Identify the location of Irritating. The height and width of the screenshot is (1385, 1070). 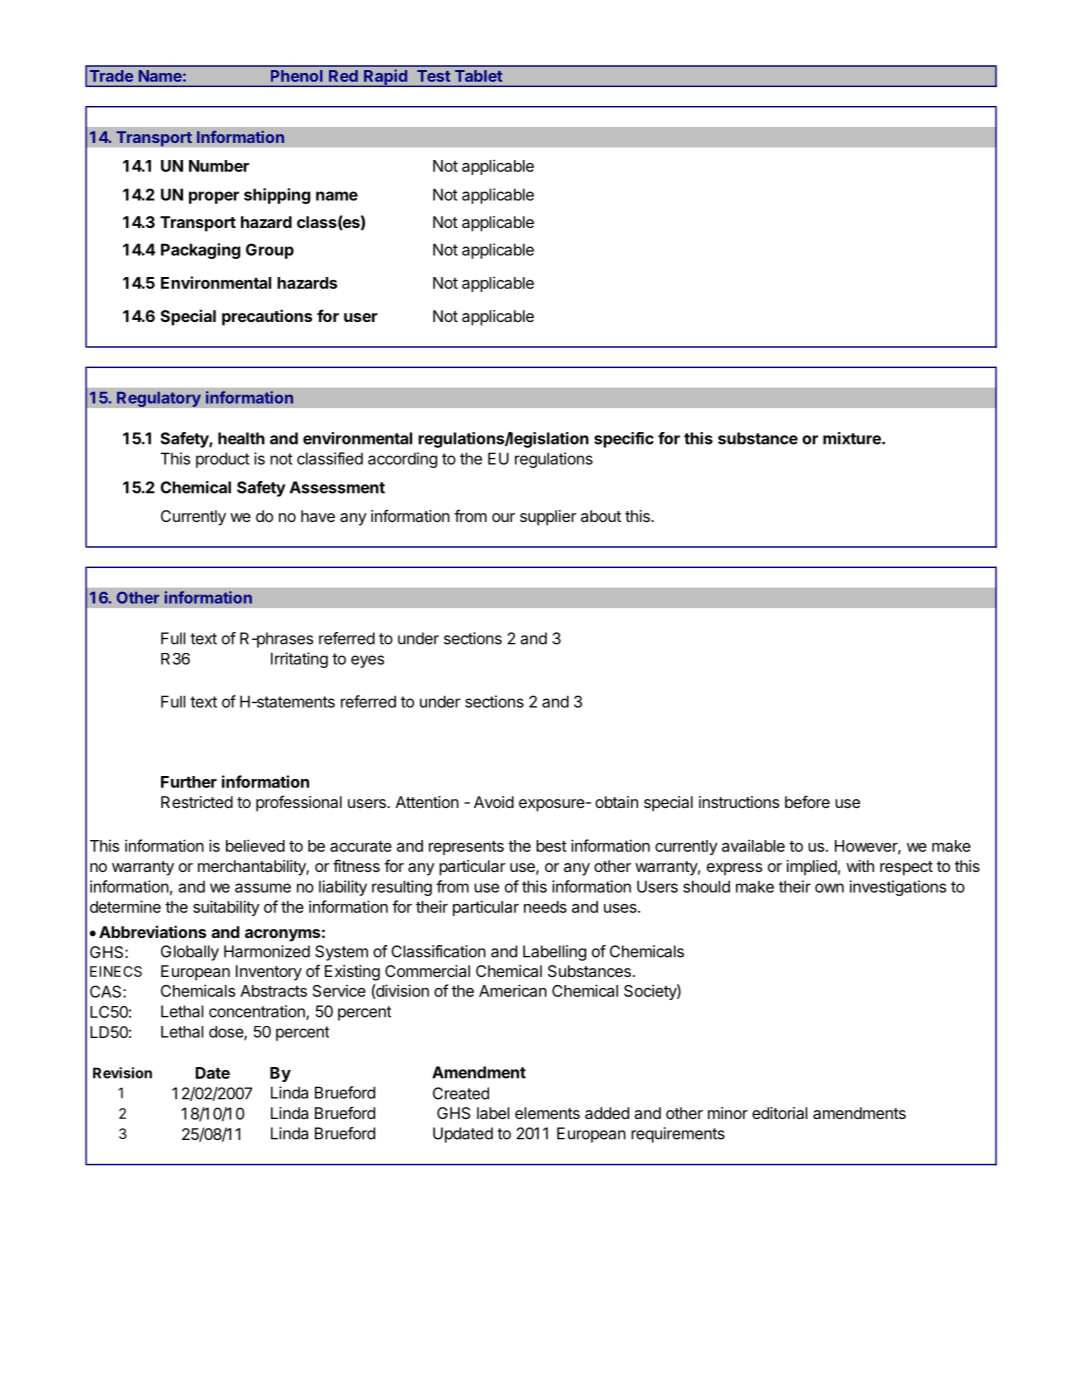
(299, 660).
